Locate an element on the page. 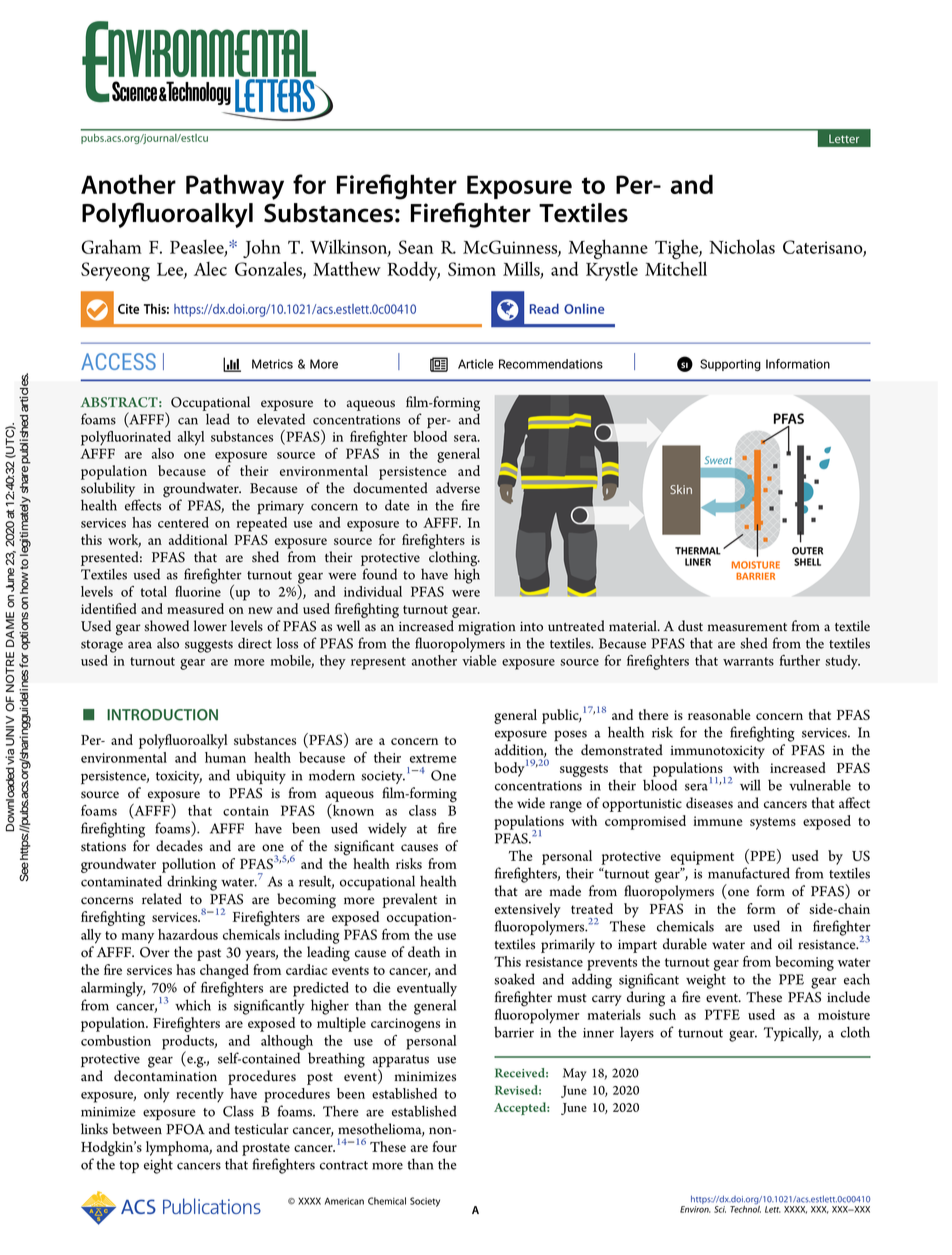 The height and width of the page is (1255, 952). top is located at coordinates (129, 1167).
